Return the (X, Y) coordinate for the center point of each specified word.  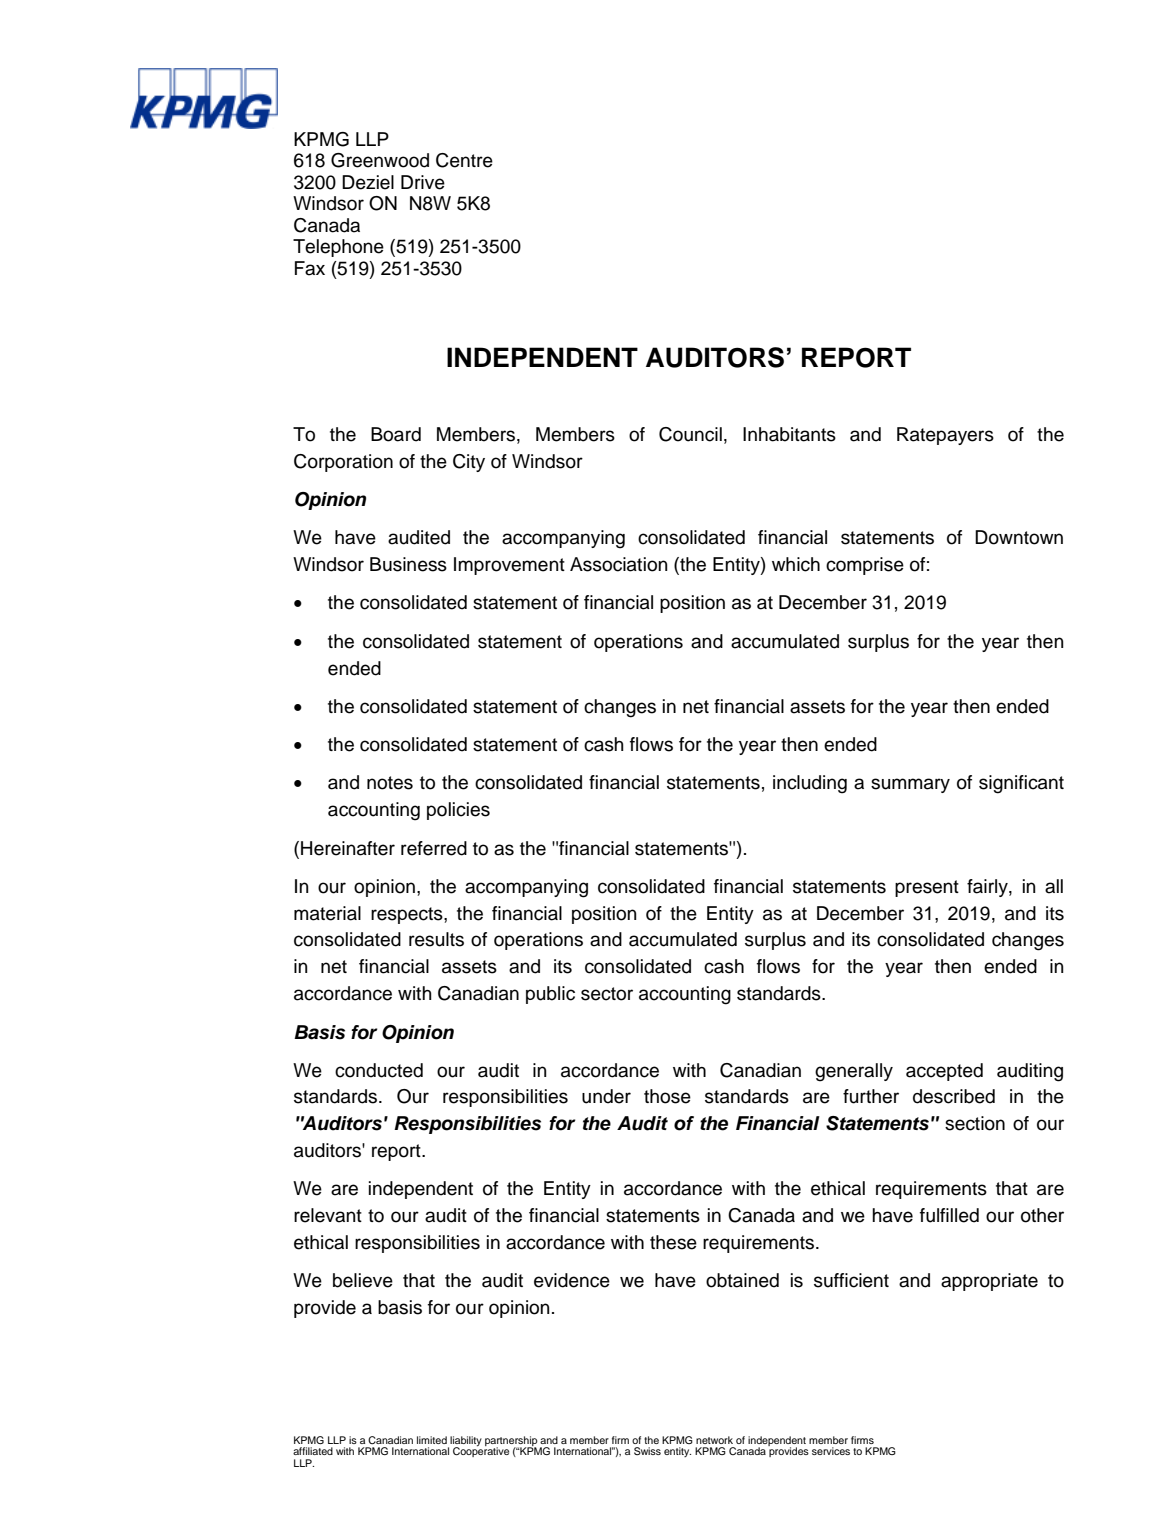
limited (432, 1440)
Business (408, 564)
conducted (379, 1070)
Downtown (1019, 537)
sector (607, 994)
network (714, 1440)
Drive (423, 182)
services (831, 1451)
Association (619, 564)
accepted (944, 1072)
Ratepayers (945, 436)
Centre (464, 160)
